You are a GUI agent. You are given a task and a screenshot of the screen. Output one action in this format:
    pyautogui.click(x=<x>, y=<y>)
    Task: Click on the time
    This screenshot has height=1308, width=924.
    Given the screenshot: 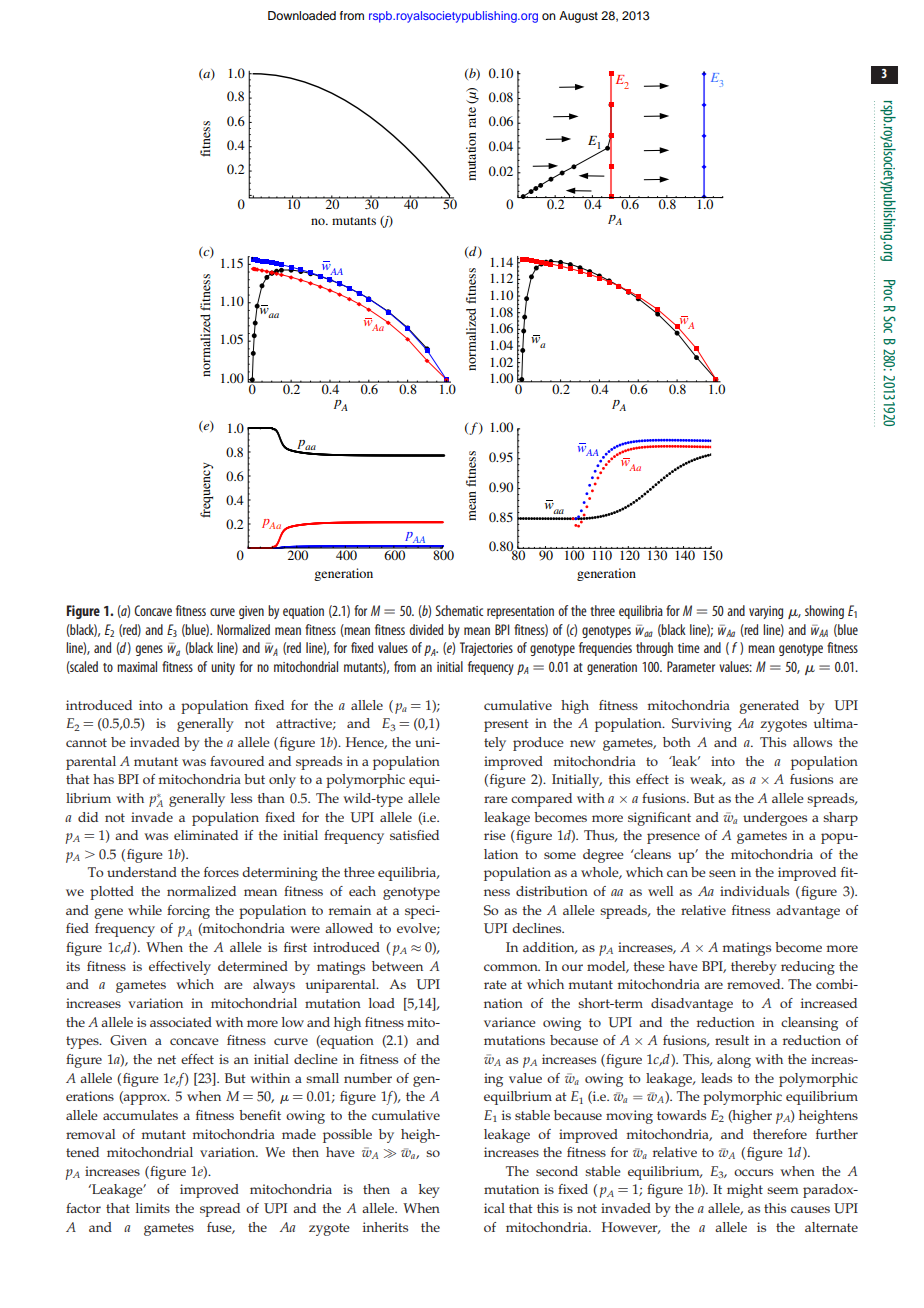 What is the action you would take?
    pyautogui.click(x=689, y=648)
